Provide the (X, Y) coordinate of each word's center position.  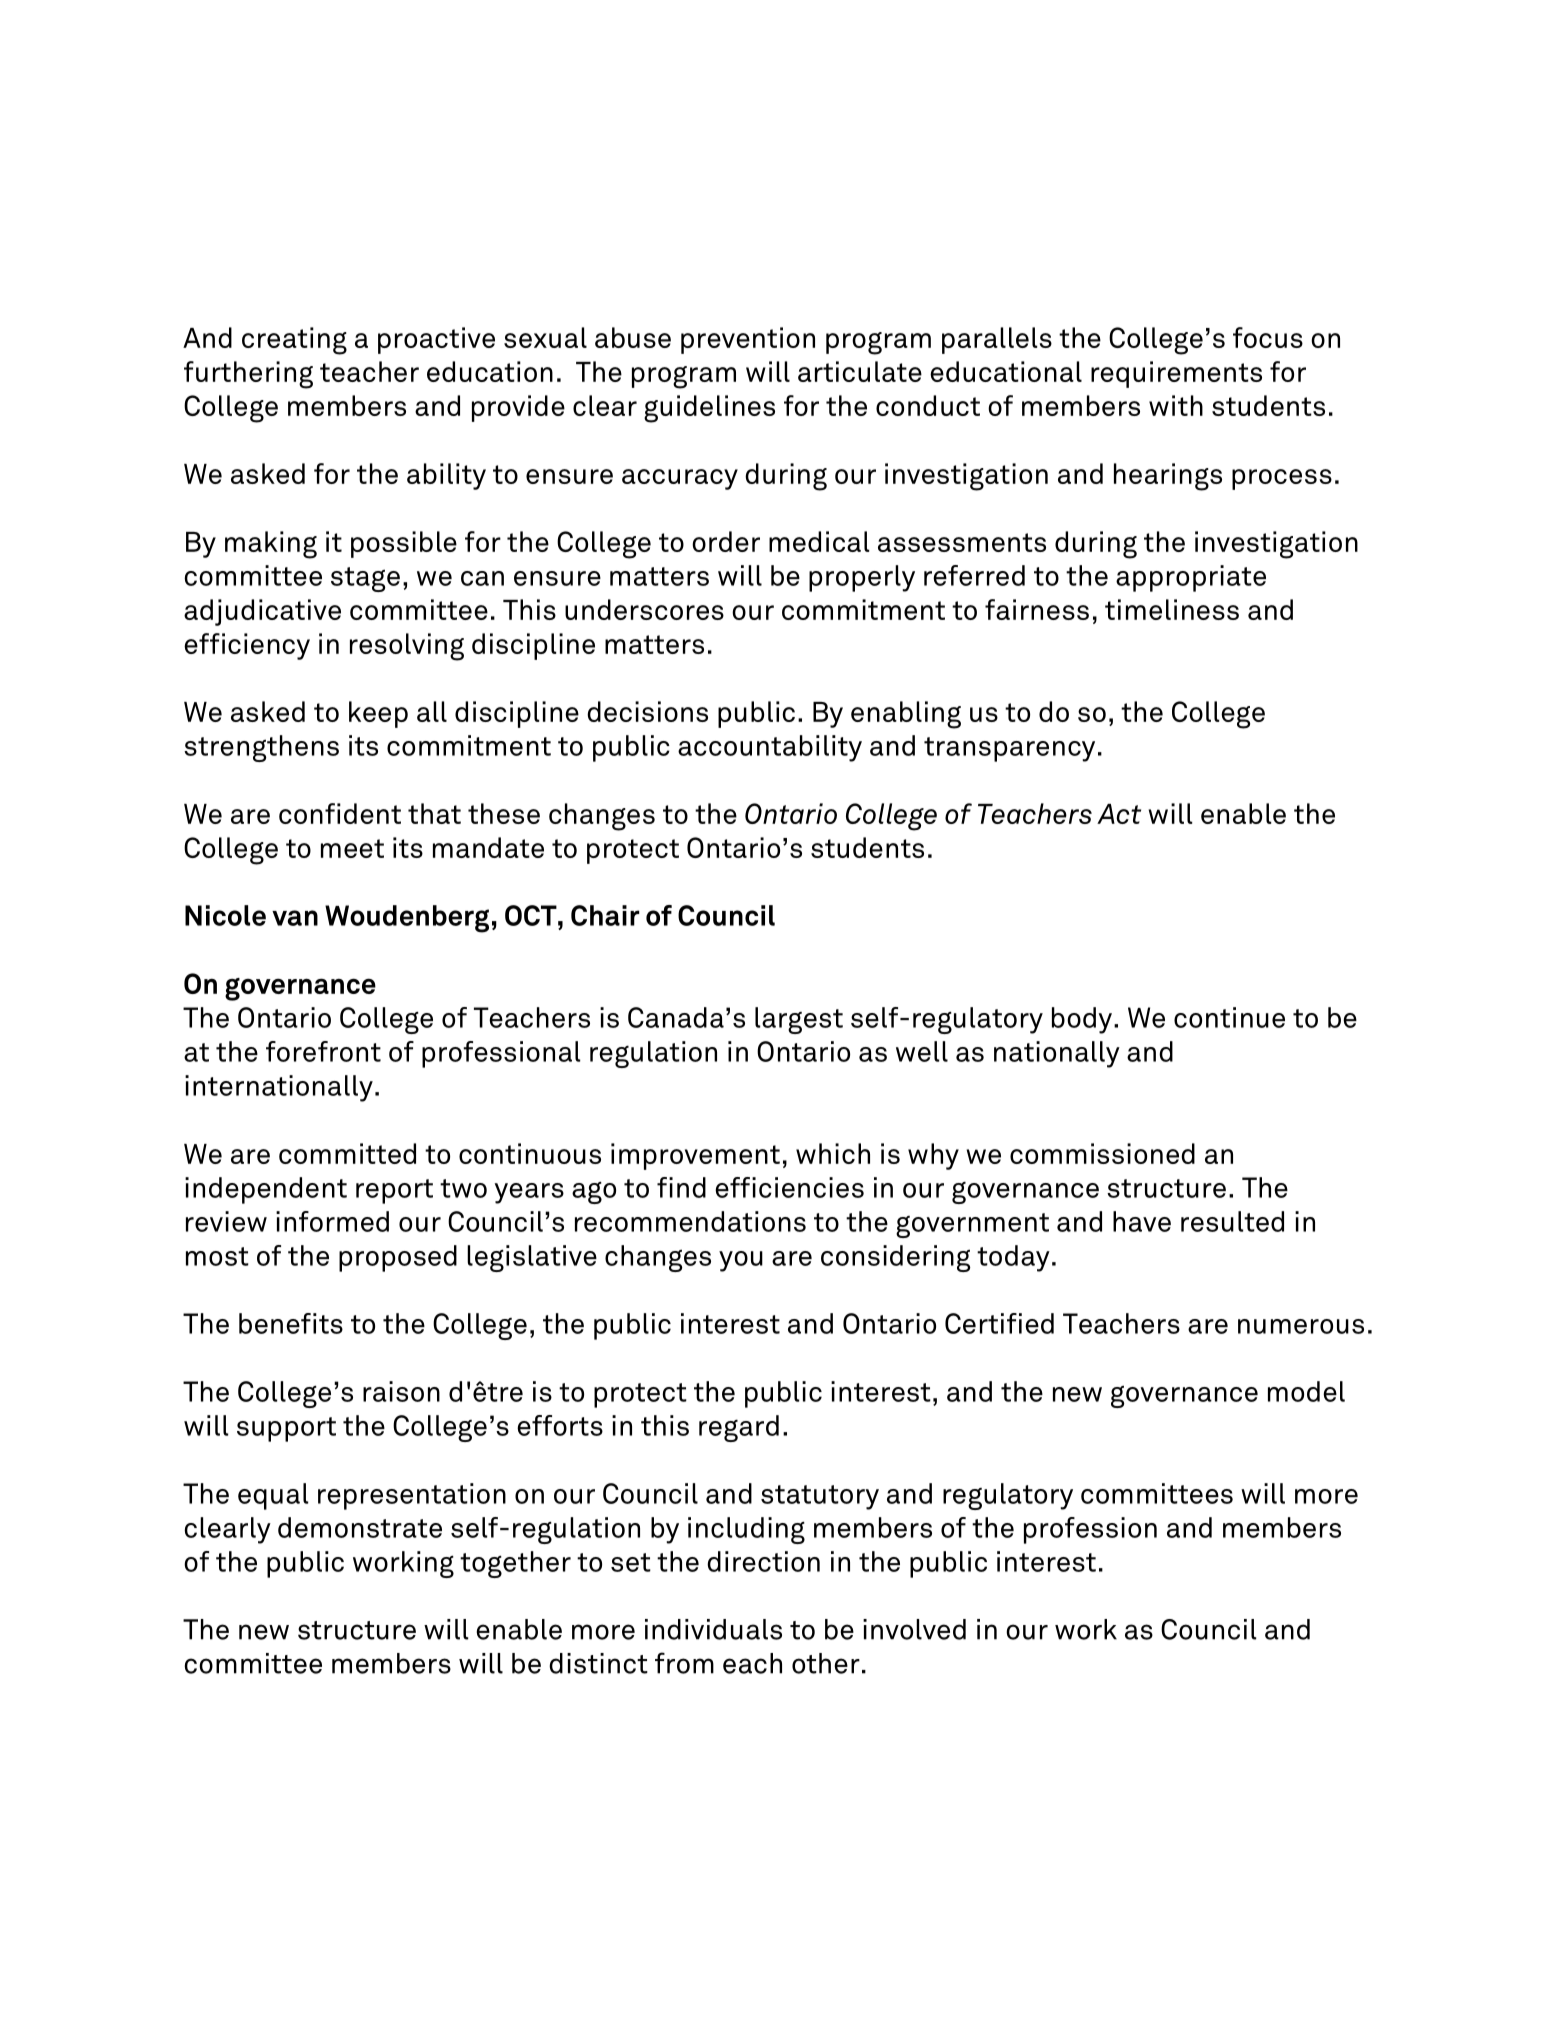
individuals (713, 1629)
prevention (748, 340)
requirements (1176, 374)
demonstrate (360, 1527)
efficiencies (789, 1187)
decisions (647, 711)
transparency (1009, 749)
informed (332, 1221)
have (1142, 1221)
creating (294, 341)
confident (340, 813)
